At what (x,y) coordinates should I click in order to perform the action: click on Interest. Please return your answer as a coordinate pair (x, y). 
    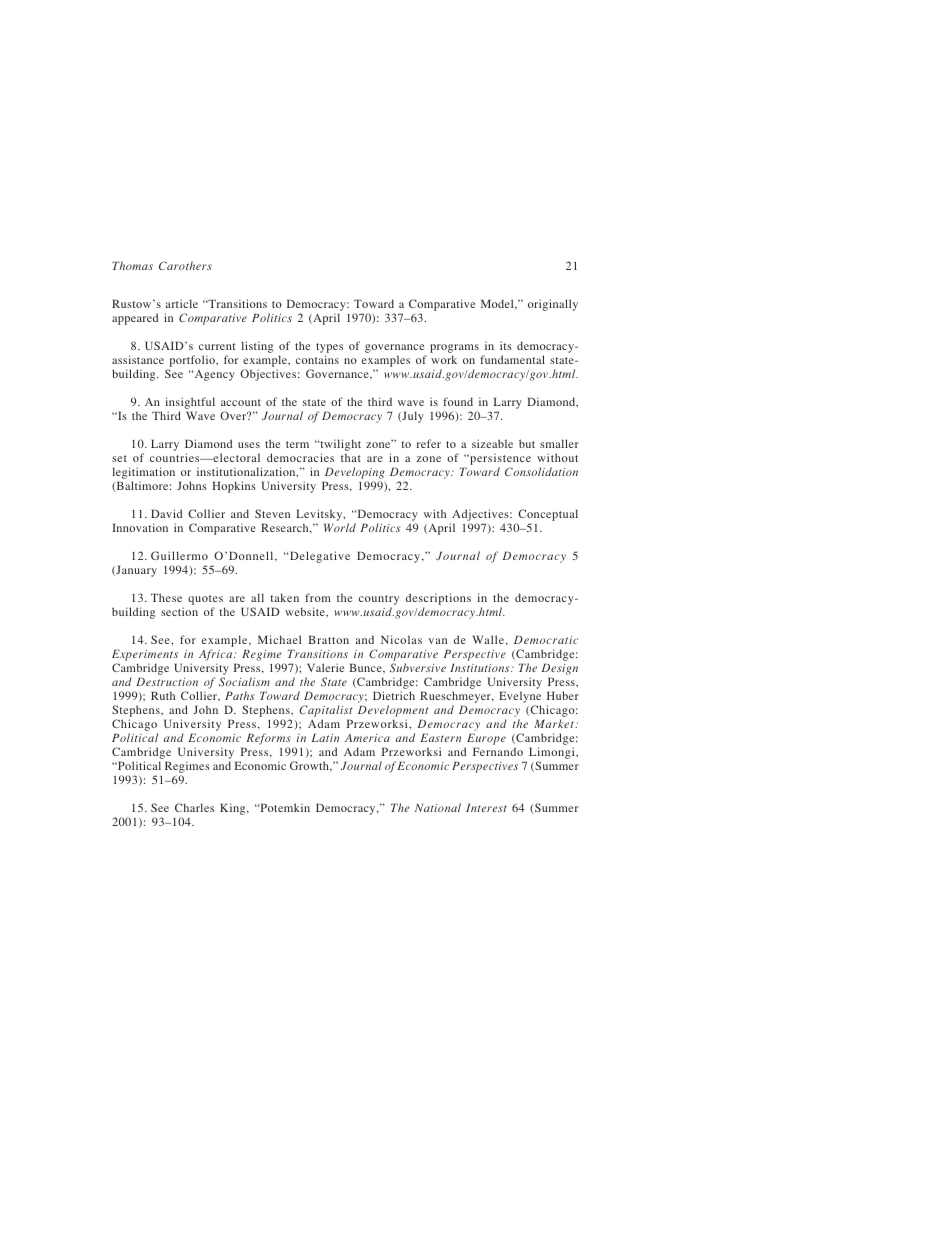
    Looking at the image, I should click on (486, 807).
